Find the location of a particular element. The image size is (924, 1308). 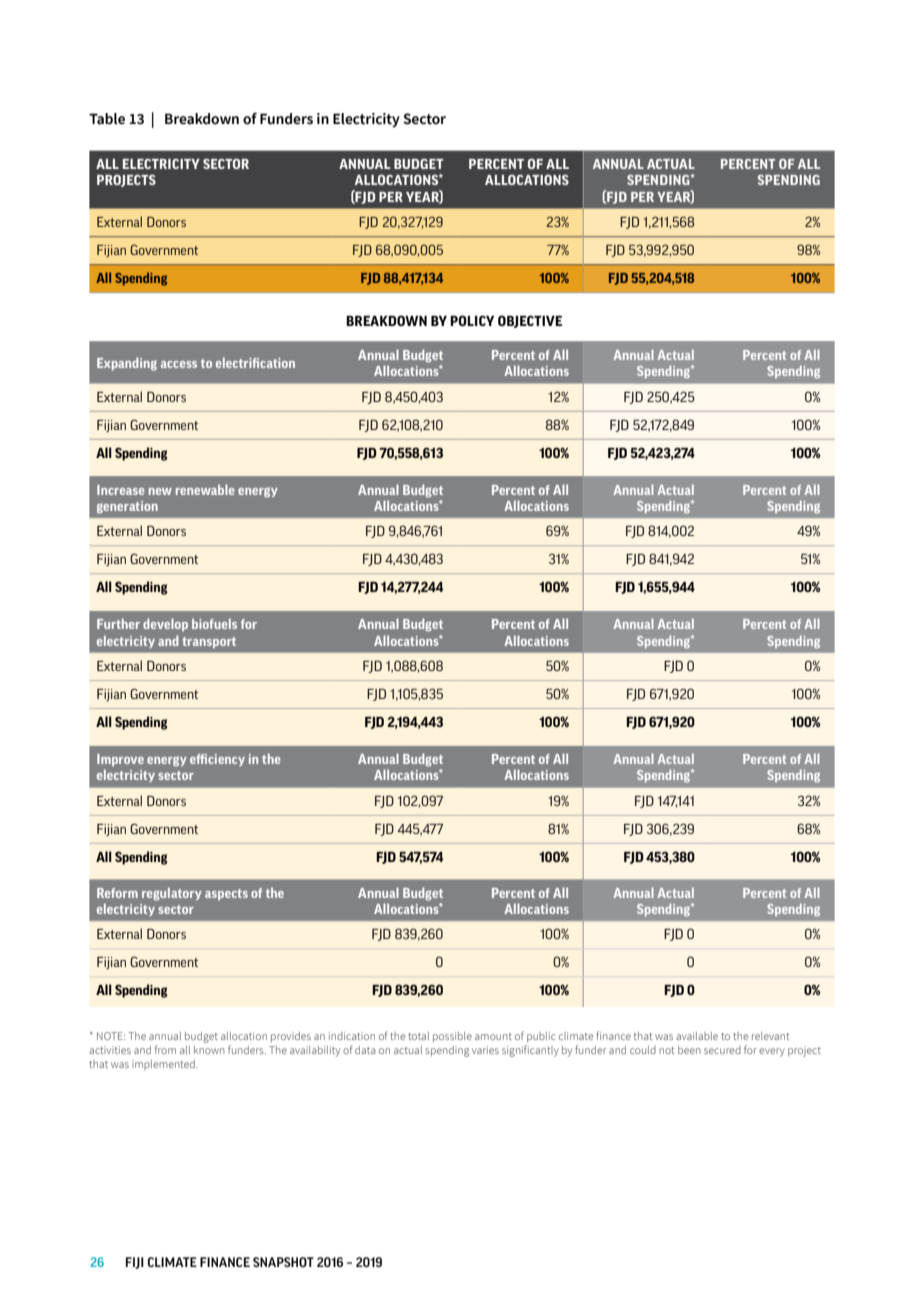

varies is located at coordinates (485, 1050).
